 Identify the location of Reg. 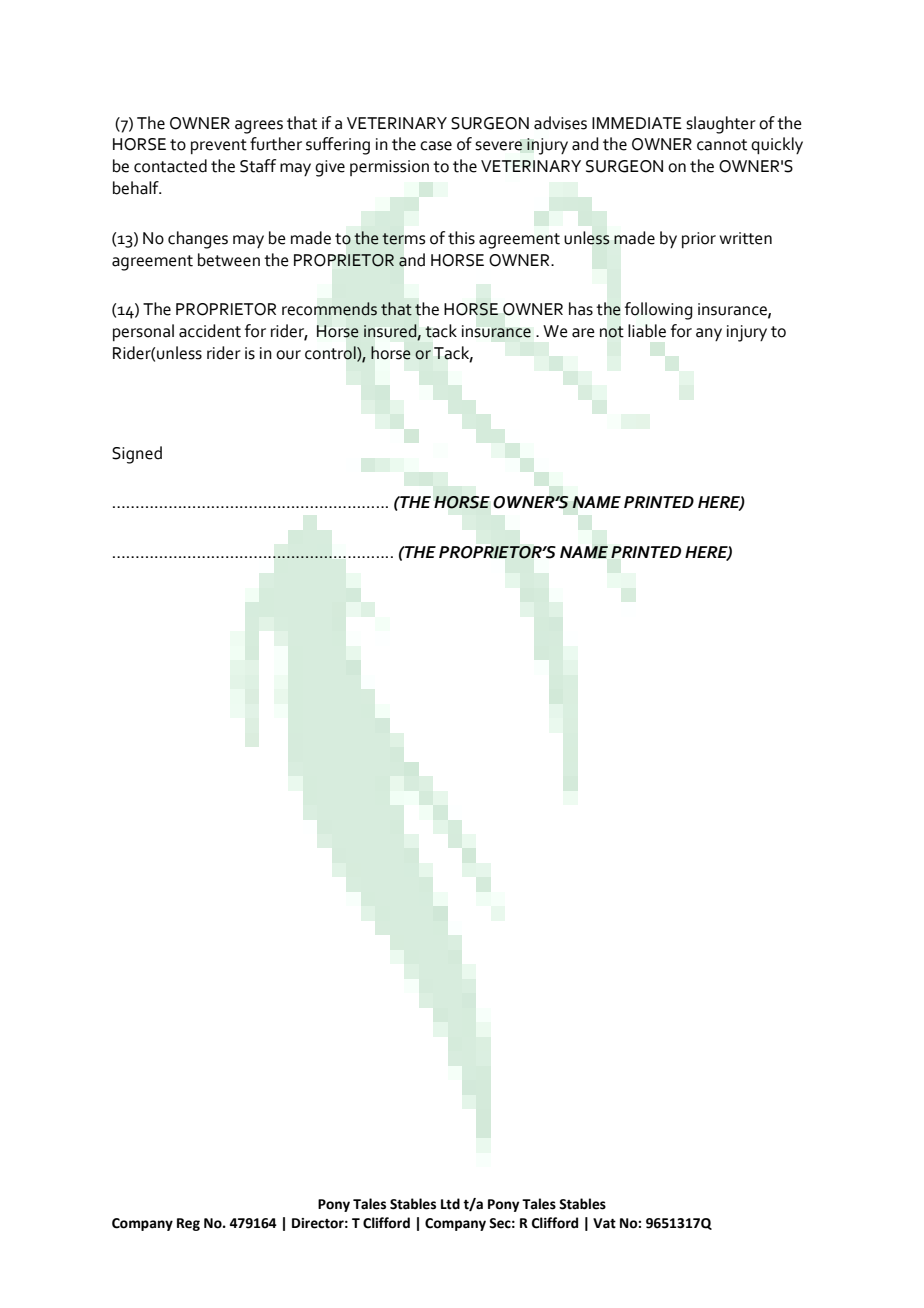
(188, 1224).
